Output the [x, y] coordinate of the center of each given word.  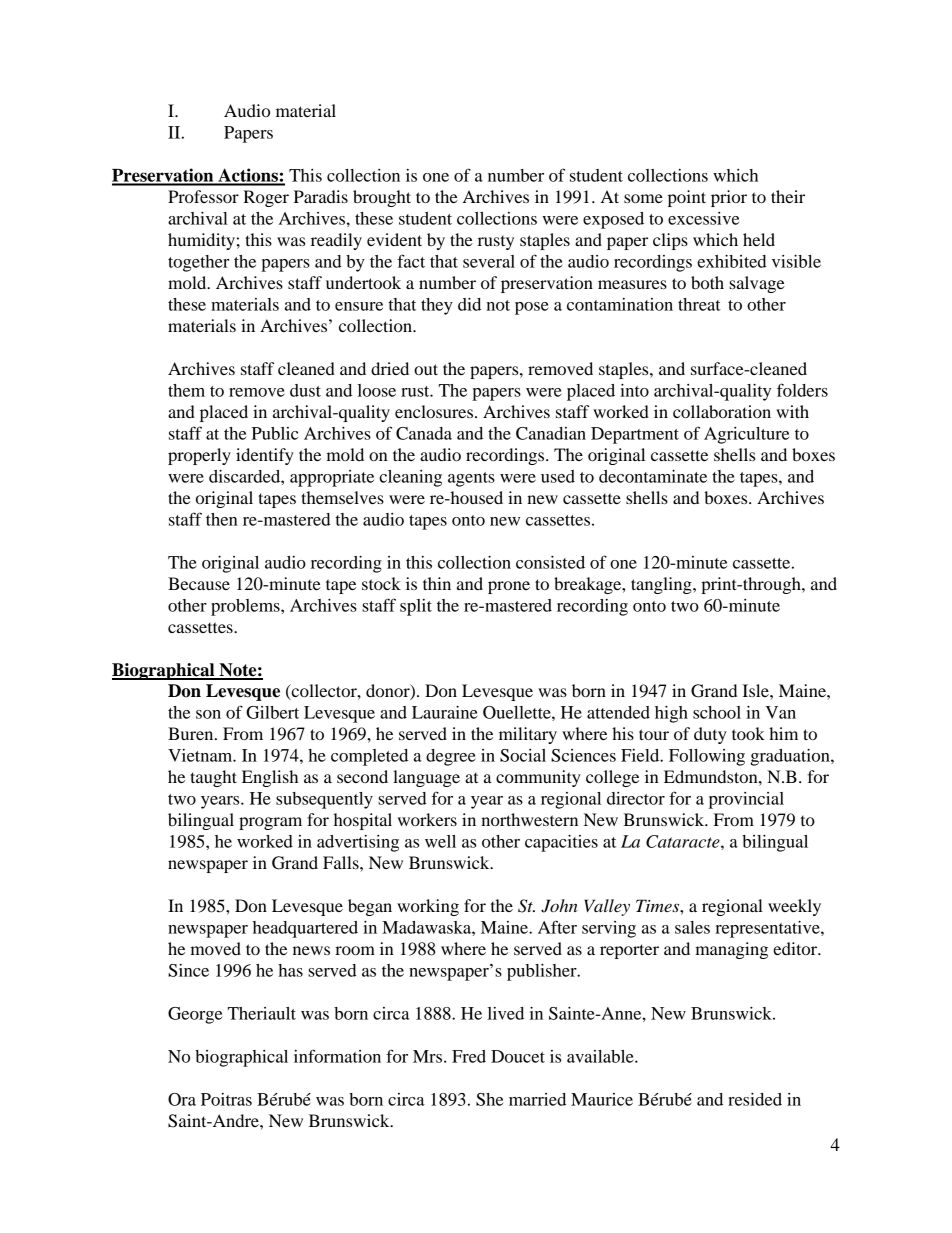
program [270, 823]
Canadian [551, 433]
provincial [746, 800]
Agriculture [746, 435]
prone [509, 587]
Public [275, 433]
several [489, 261]
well [440, 841]
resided [755, 1099]
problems [246, 607]
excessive [703, 218]
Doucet [518, 1056]
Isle [756, 690]
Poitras [226, 1099]
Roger [266, 198]
